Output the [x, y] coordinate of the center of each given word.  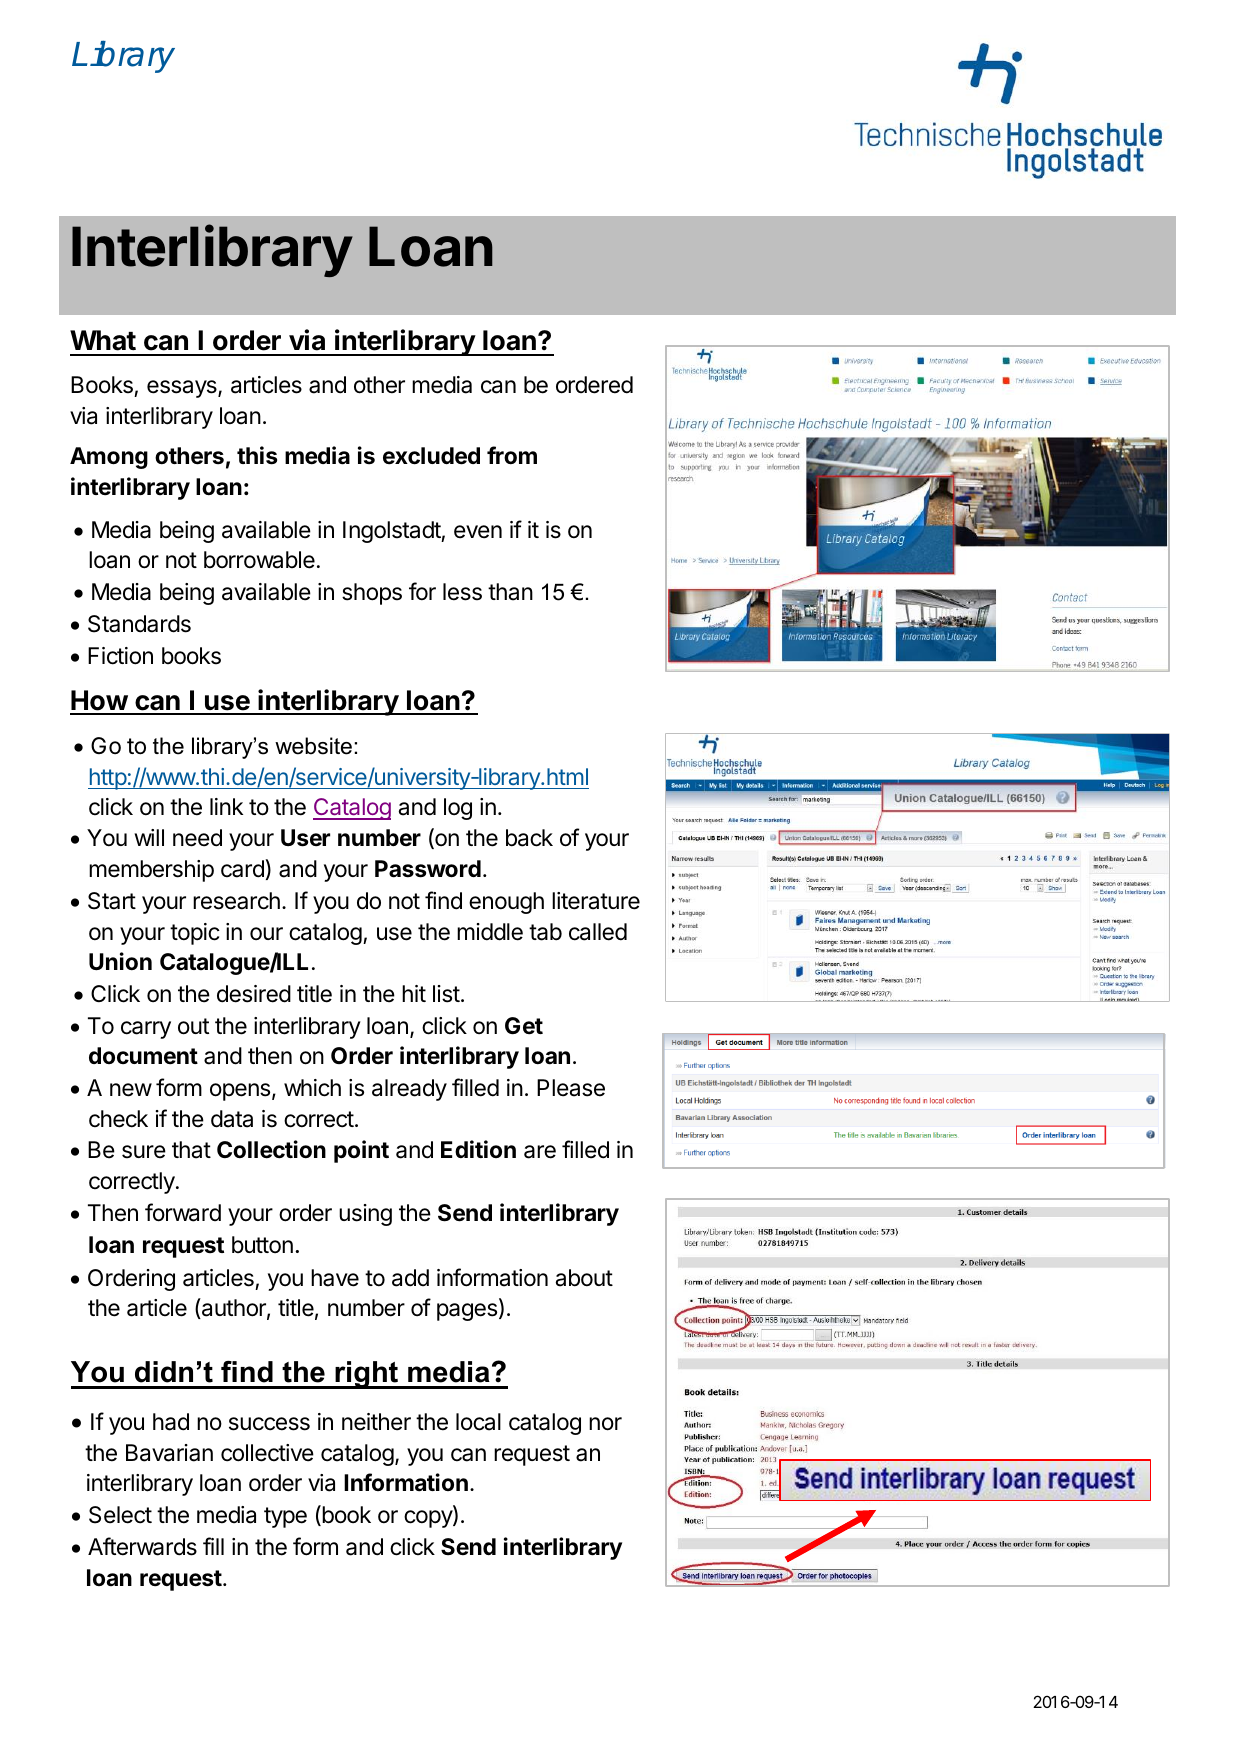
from [512, 455]
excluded [431, 456]
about [584, 1278]
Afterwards [142, 1546]
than [510, 592]
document [143, 1056]
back [529, 838]
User [305, 838]
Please [571, 1088]
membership [151, 871]
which [312, 1088]
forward [183, 1212]
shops [372, 594]
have [335, 1278]
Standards [139, 624]
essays [183, 389]
